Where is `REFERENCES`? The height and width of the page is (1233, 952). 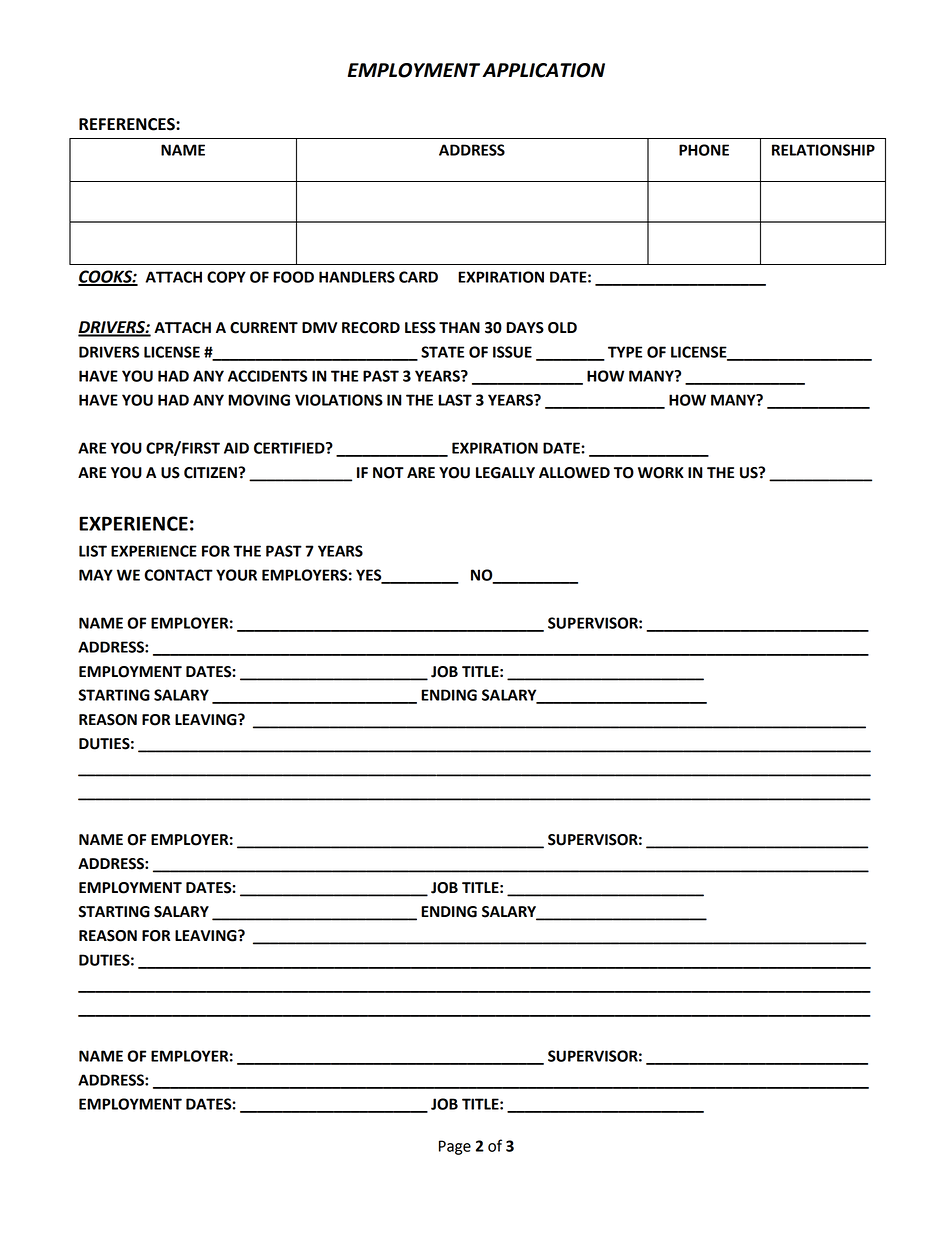 REFERENCES is located at coordinates (128, 124).
